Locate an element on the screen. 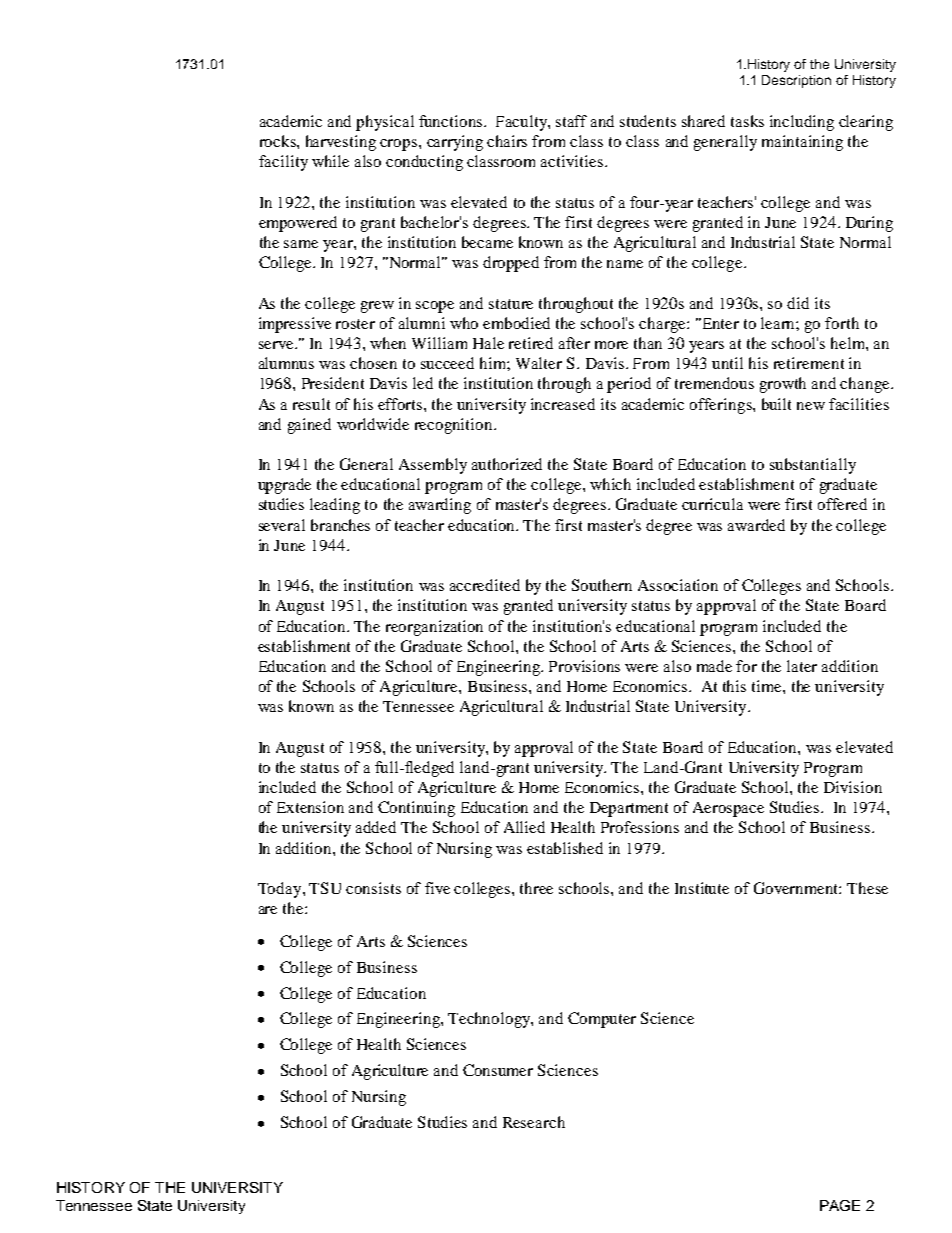  established is located at coordinates (565, 848).
